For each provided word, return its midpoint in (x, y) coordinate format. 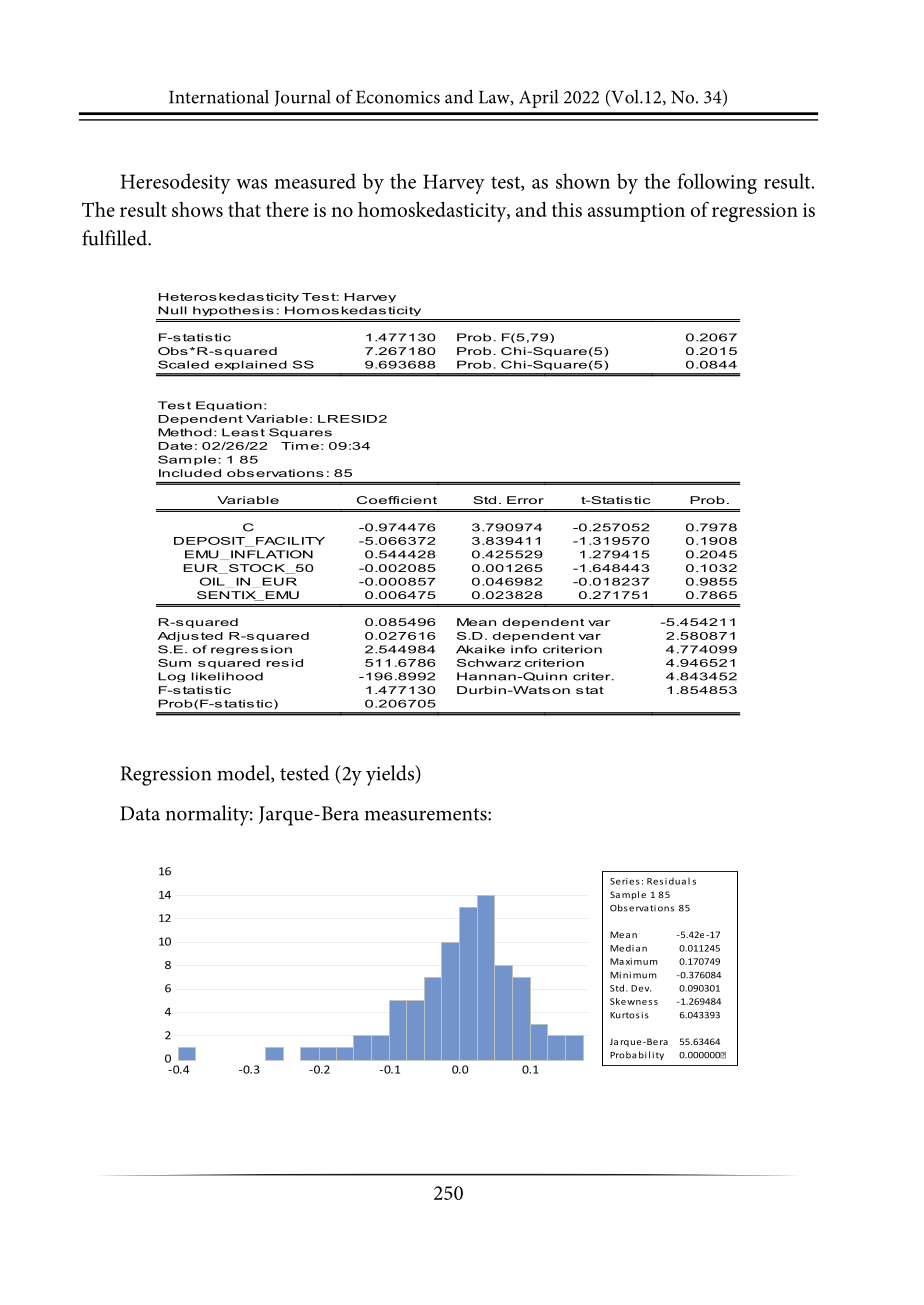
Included (190, 473)
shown (583, 181)
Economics (398, 97)
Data (140, 813)
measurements (427, 814)
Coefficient (397, 500)
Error (525, 500)
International (219, 97)
